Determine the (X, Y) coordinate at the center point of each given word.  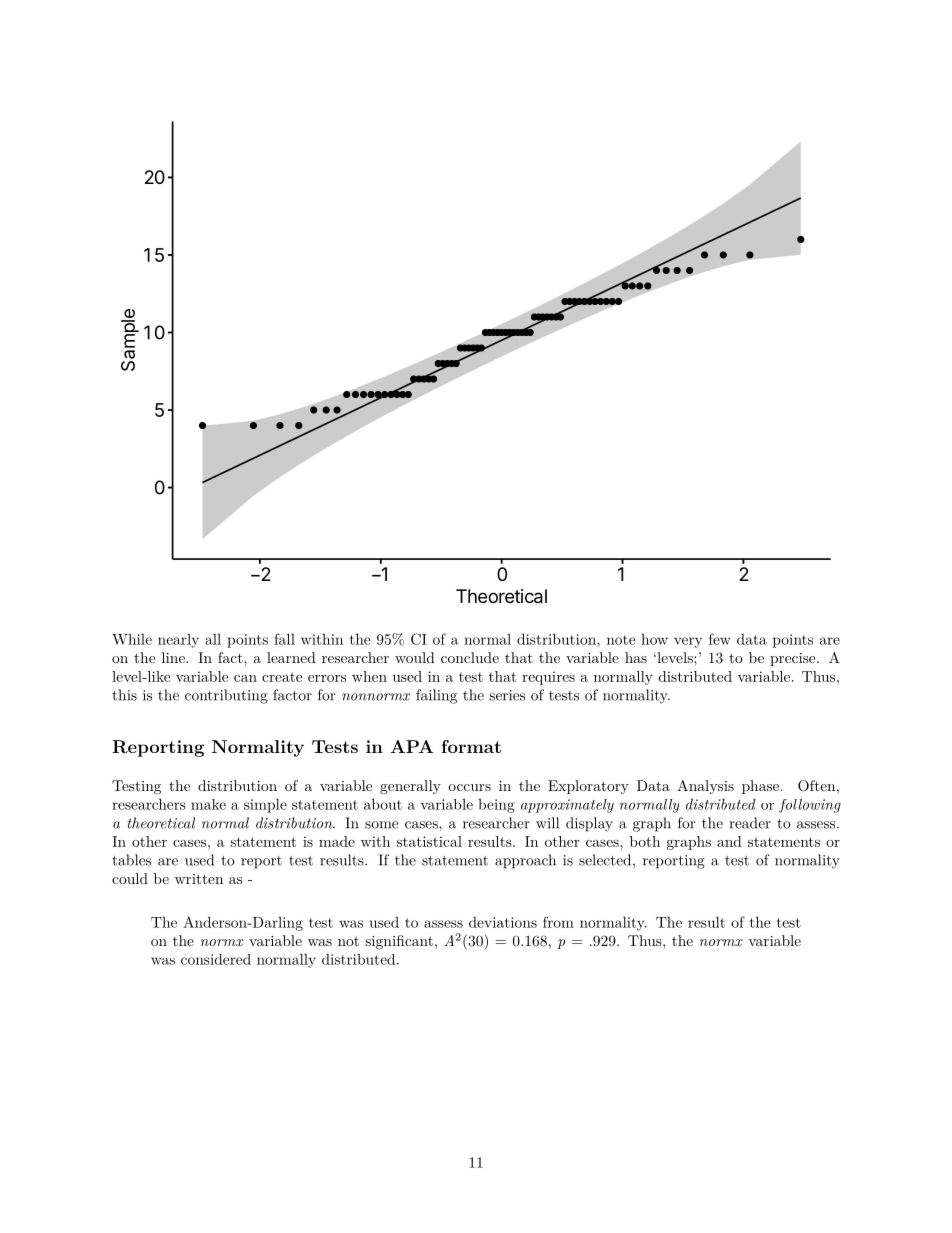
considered (216, 959)
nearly (178, 641)
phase (760, 787)
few (720, 639)
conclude (470, 657)
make (208, 804)
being (496, 806)
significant (399, 942)
